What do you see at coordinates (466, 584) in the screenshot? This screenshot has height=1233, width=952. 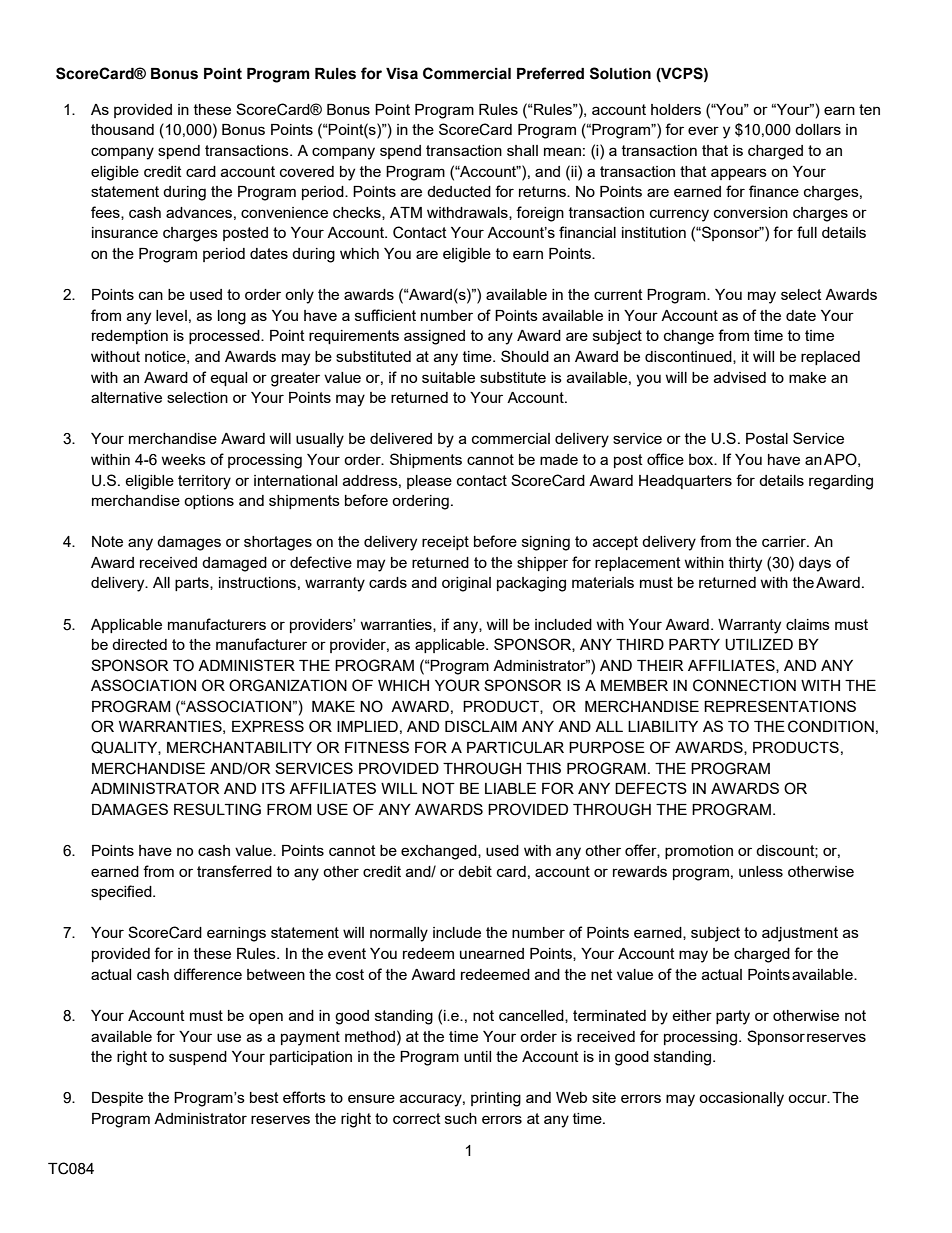 I see `original` at bounding box center [466, 584].
